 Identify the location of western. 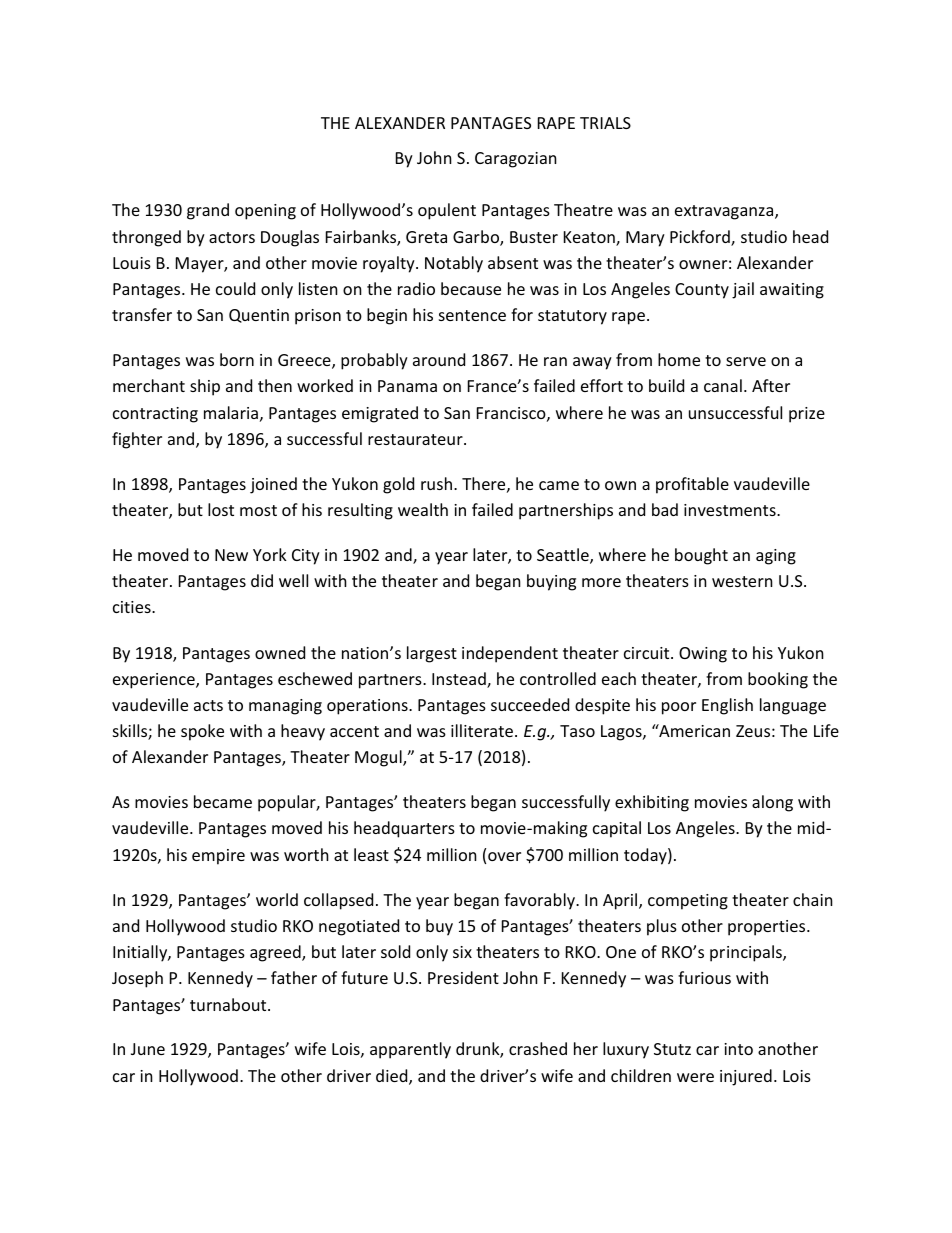
(742, 581).
